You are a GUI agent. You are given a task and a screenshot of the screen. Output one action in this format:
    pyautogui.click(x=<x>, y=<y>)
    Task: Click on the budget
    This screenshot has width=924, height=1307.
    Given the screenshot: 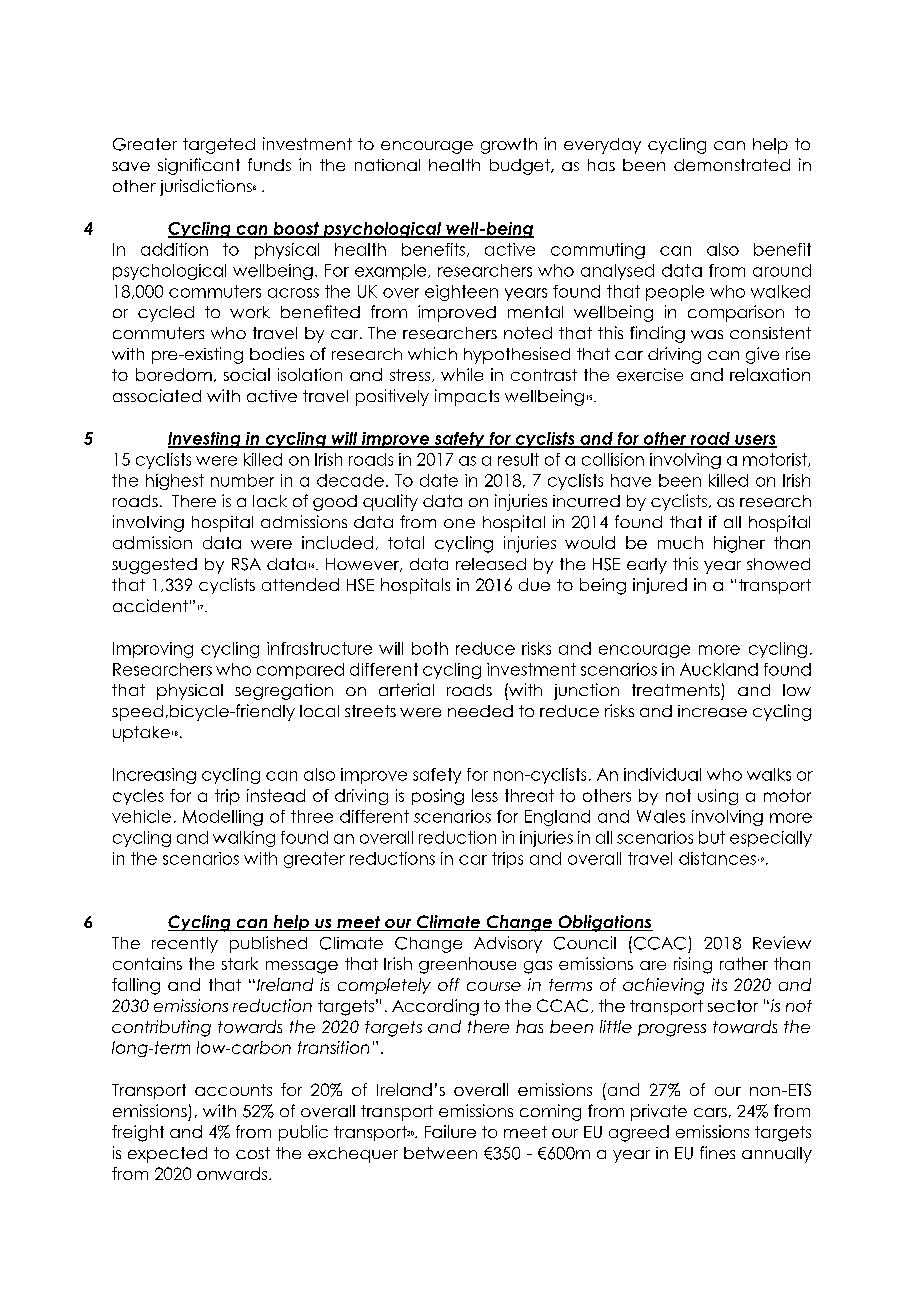 What is the action you would take?
    pyautogui.click(x=521, y=167)
